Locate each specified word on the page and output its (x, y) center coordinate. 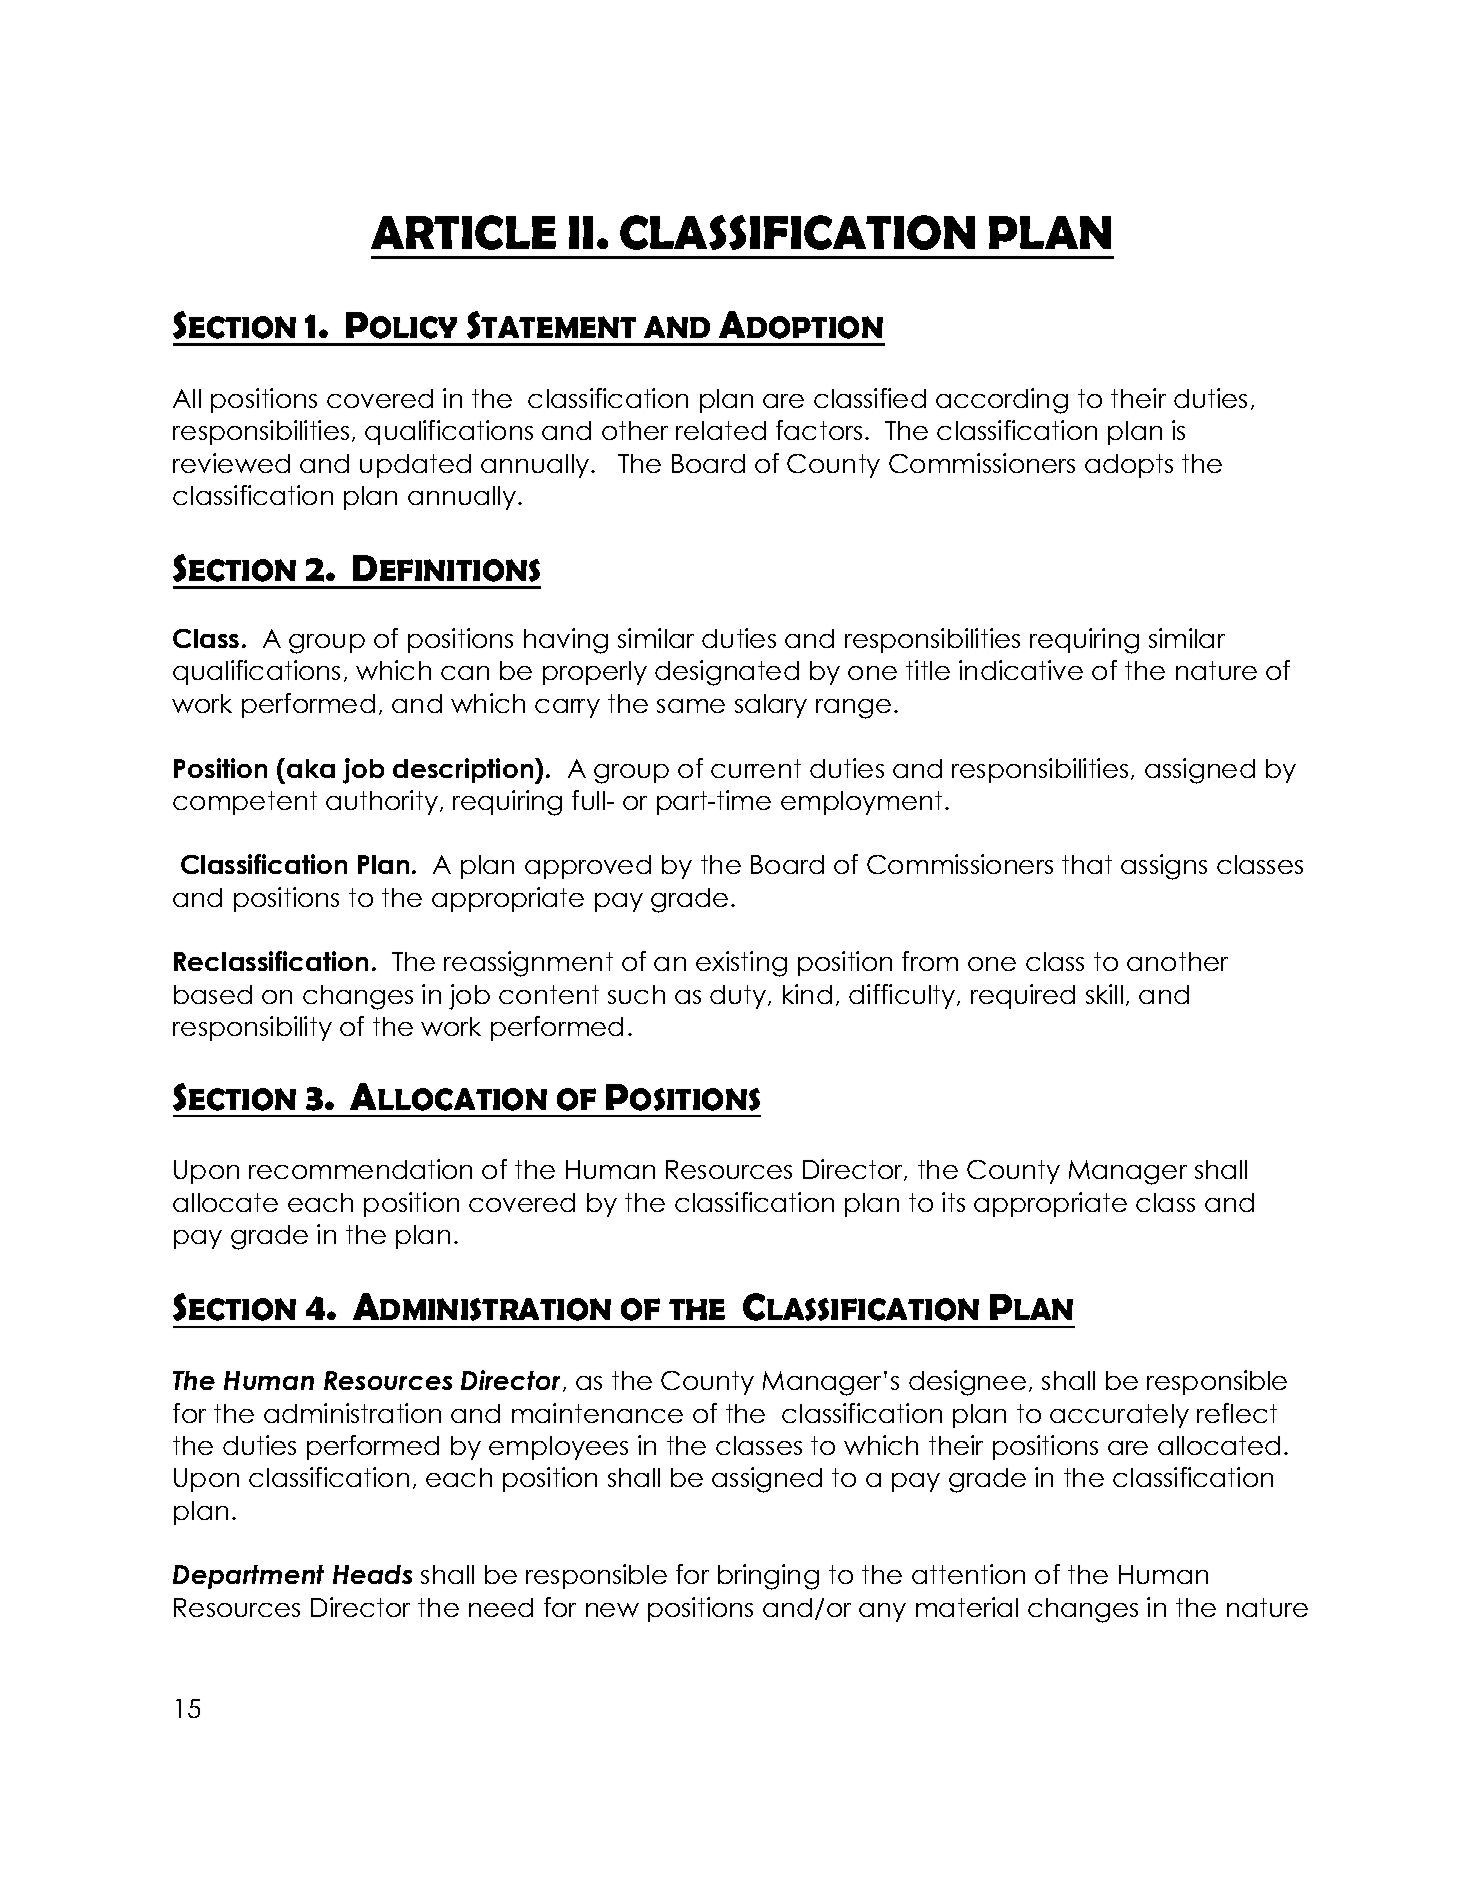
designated (727, 673)
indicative (1021, 670)
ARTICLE (463, 232)
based (213, 994)
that (1087, 864)
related (721, 430)
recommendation (360, 1169)
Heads (372, 1574)
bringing (768, 1577)
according (1002, 401)
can (465, 673)
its (953, 1202)
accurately (1119, 1416)
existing (741, 964)
